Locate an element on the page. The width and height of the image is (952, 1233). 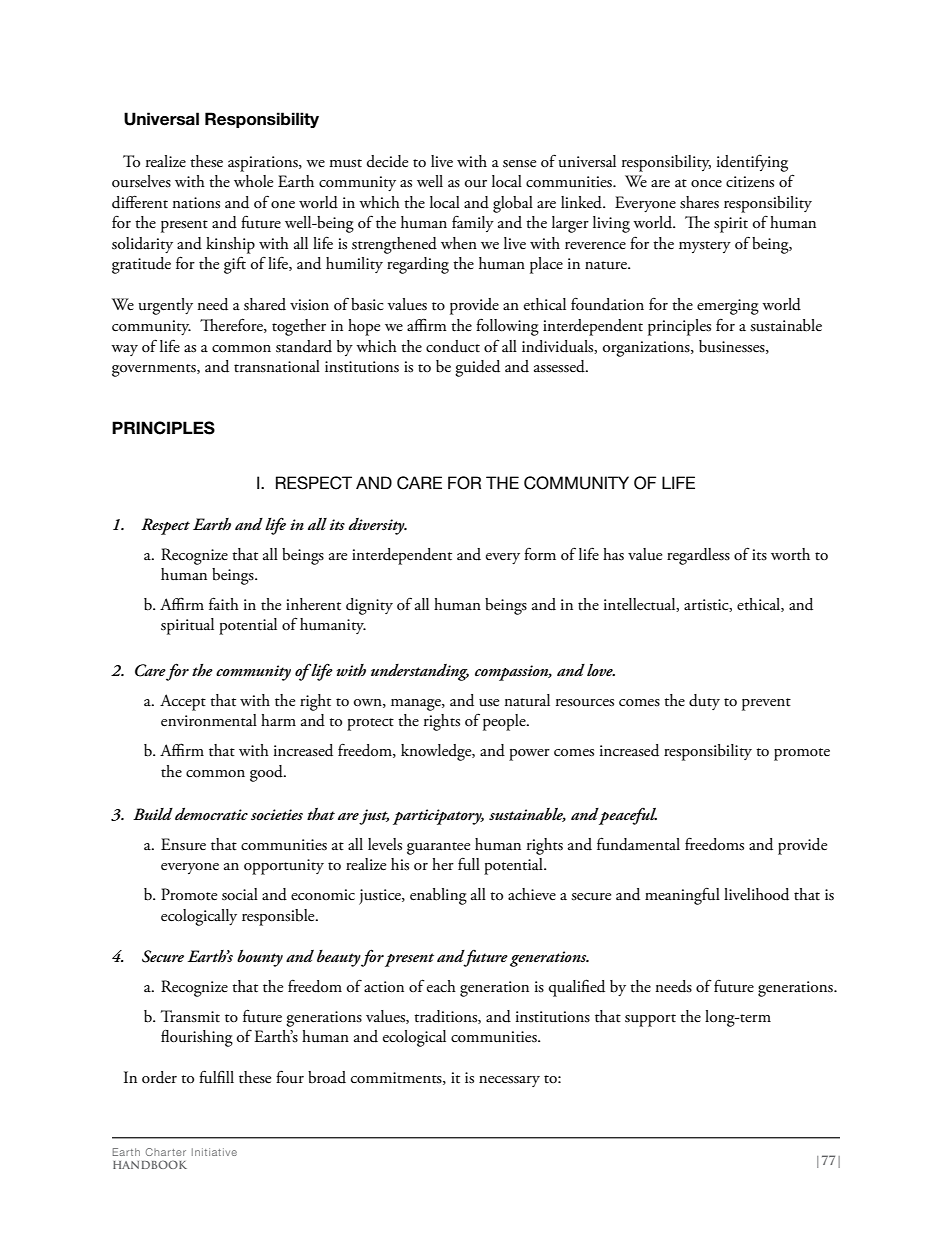
governments is located at coordinates (155, 370).
